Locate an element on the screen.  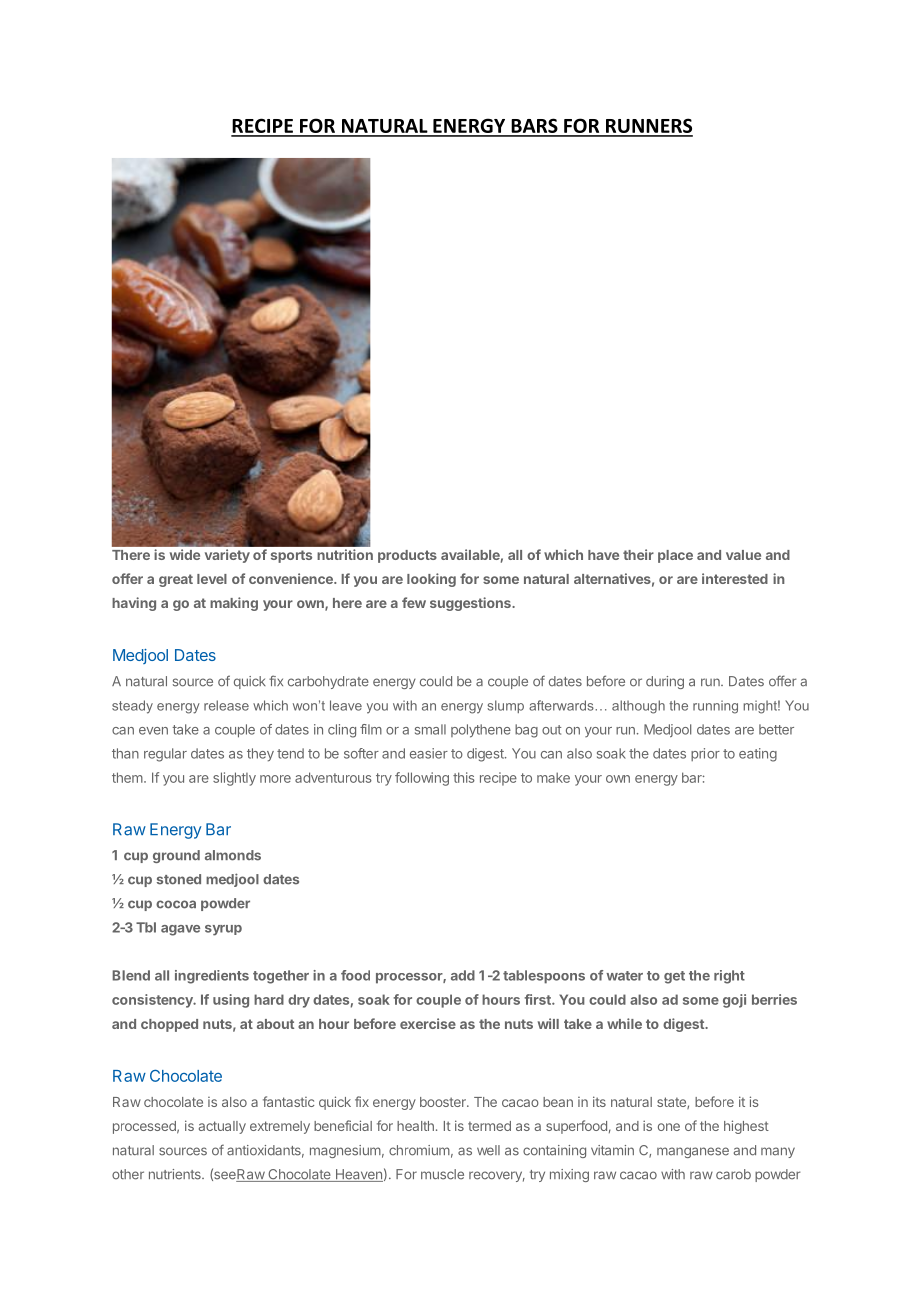
interested is located at coordinates (735, 578).
